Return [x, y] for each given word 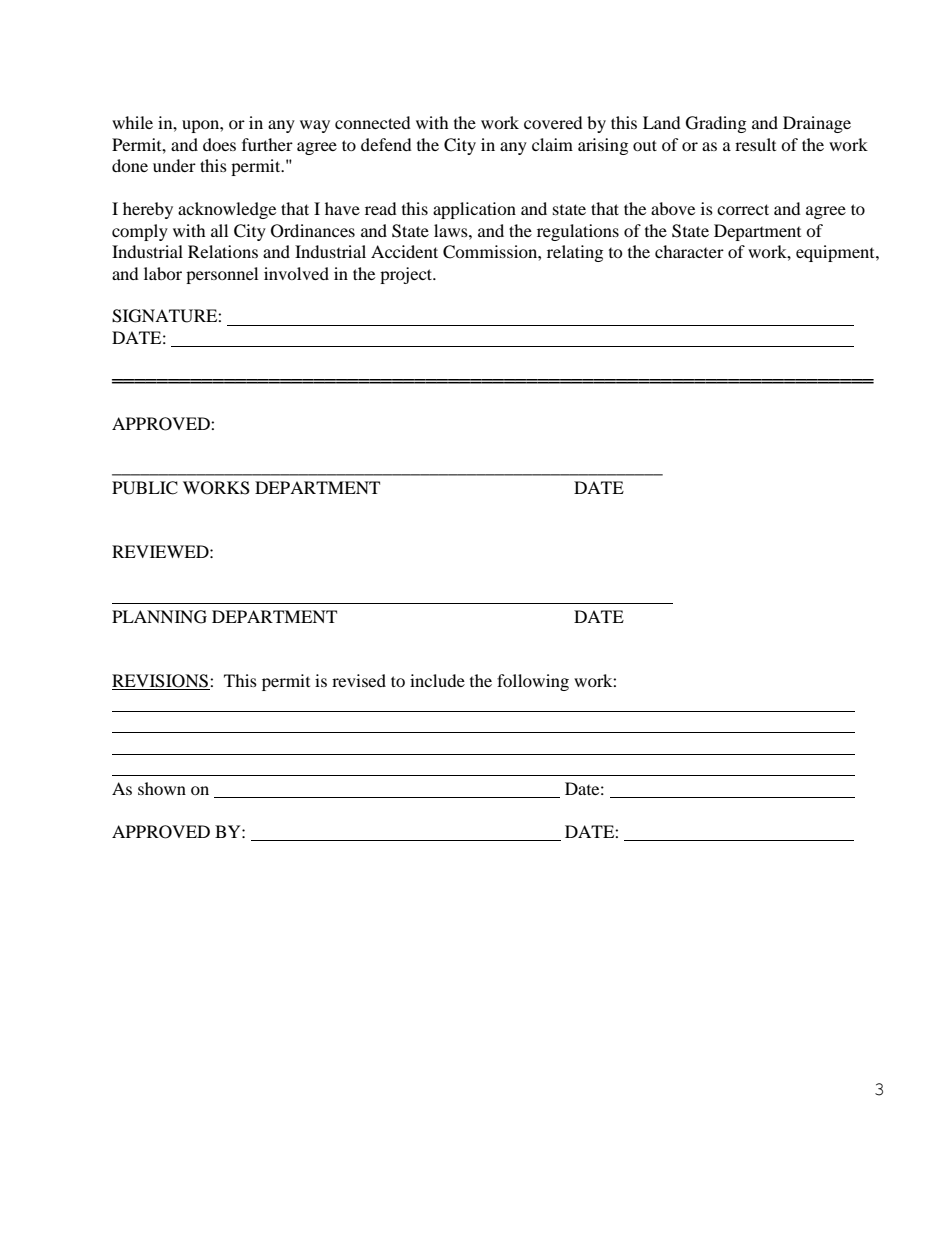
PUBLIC [145, 488]
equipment [836, 253]
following [533, 682]
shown [162, 788]
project [407, 275]
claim [552, 144]
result [755, 144]
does [219, 144]
